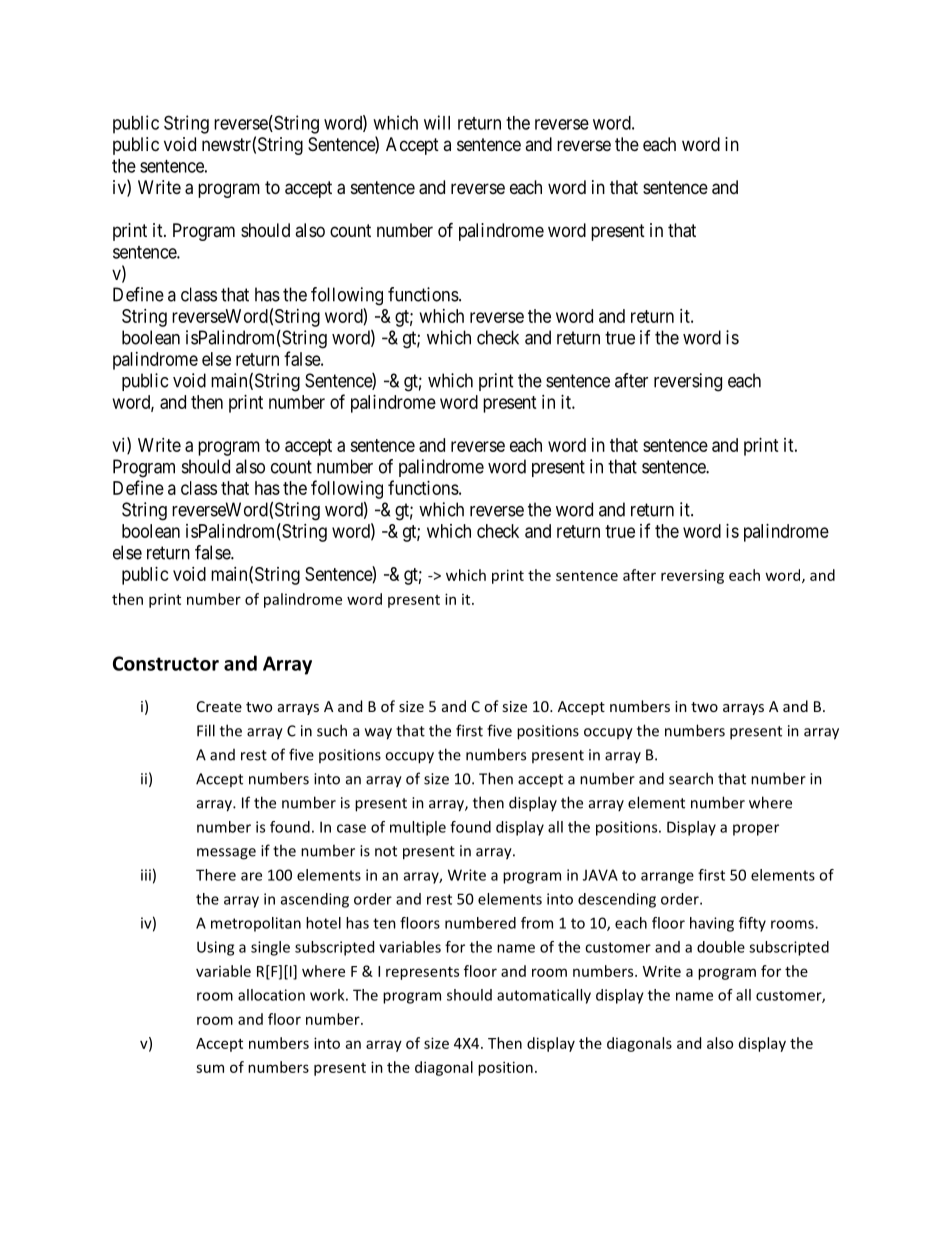 Image resolution: width=952 pixels, height=1233 pixels. Describe the element at coordinates (378, 734) in the screenshot. I see `way` at that location.
